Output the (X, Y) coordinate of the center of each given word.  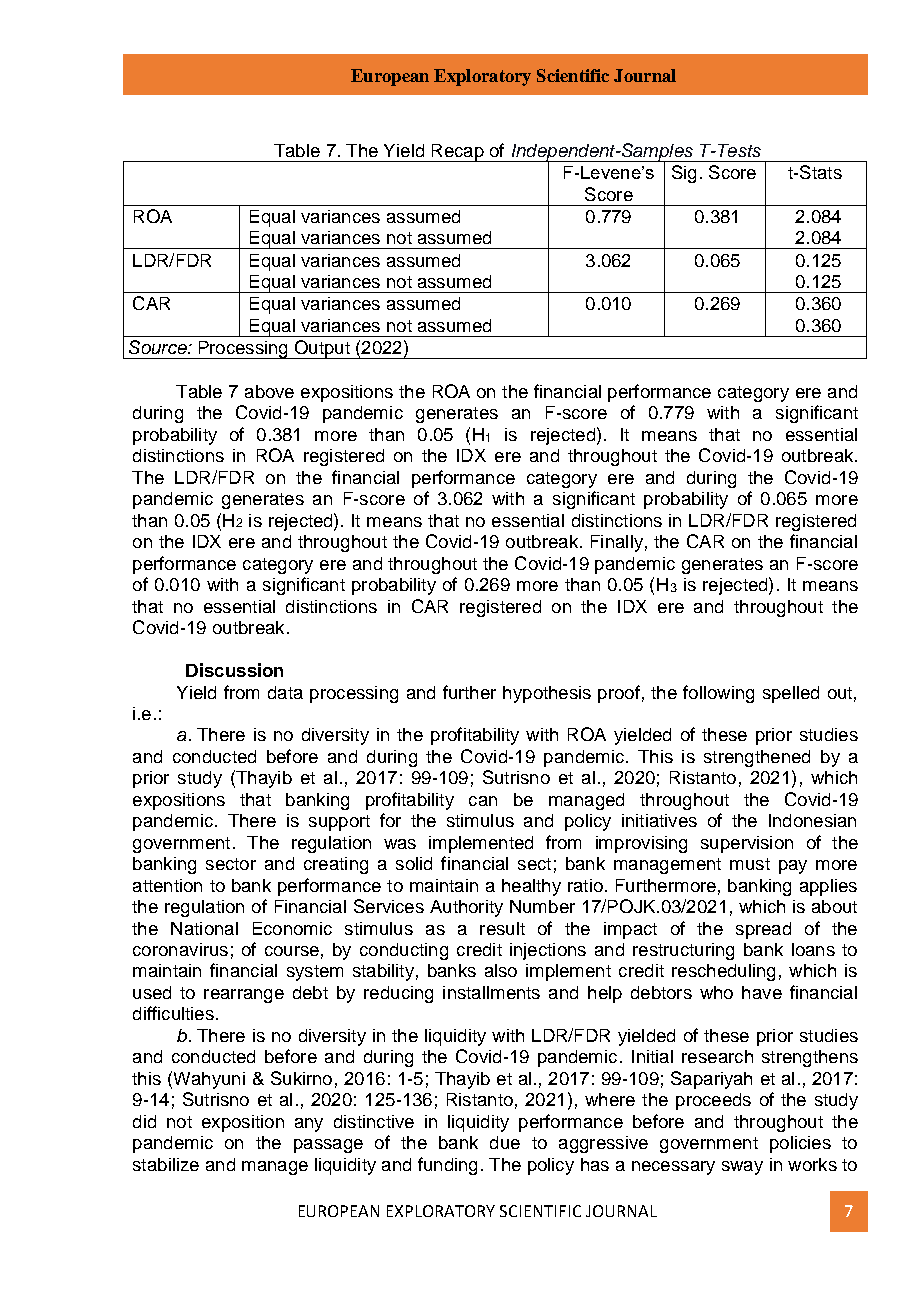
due (505, 1142)
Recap (457, 153)
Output (322, 349)
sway (742, 1168)
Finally (617, 543)
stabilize (166, 1164)
